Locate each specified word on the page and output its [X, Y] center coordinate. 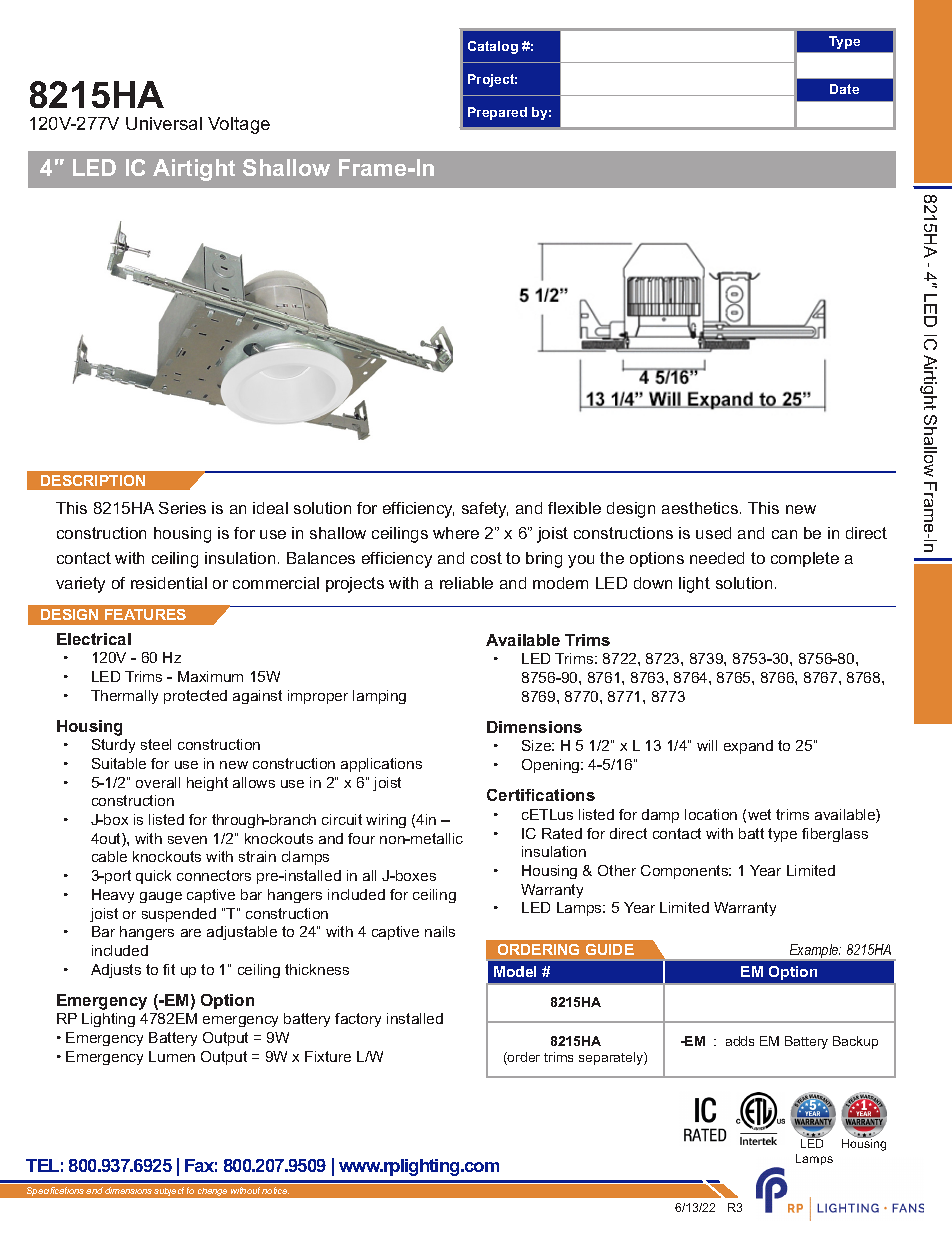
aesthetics [701, 508]
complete [805, 559]
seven [187, 840]
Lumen [172, 1056]
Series [182, 508]
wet [759, 814]
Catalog [493, 47]
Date [844, 89]
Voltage [239, 125]
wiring [386, 821]
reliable [466, 583]
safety [485, 510]
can [784, 534]
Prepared [497, 113]
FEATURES [145, 614]
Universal [164, 123]
